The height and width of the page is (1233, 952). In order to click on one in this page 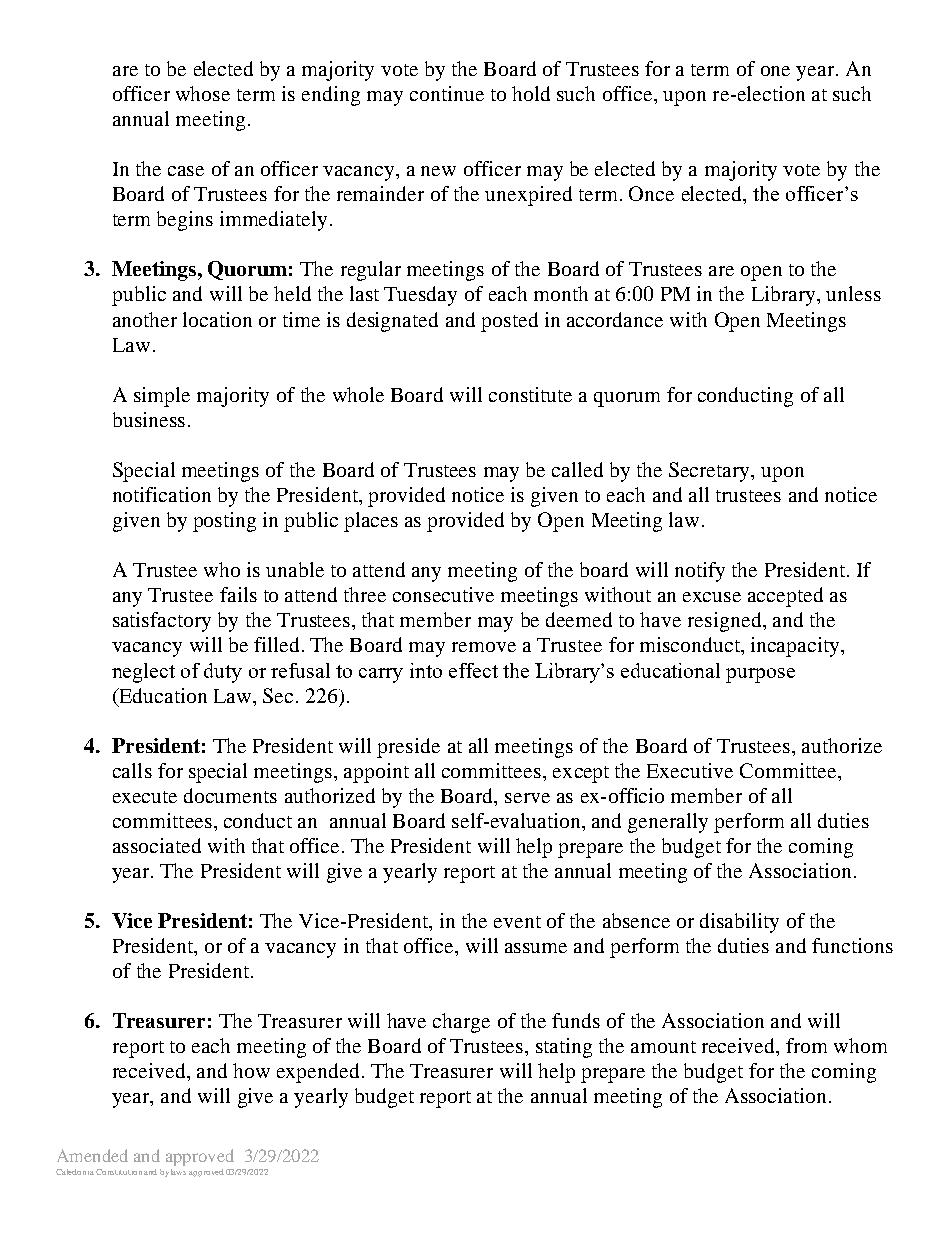, I will do `click(775, 71)`.
